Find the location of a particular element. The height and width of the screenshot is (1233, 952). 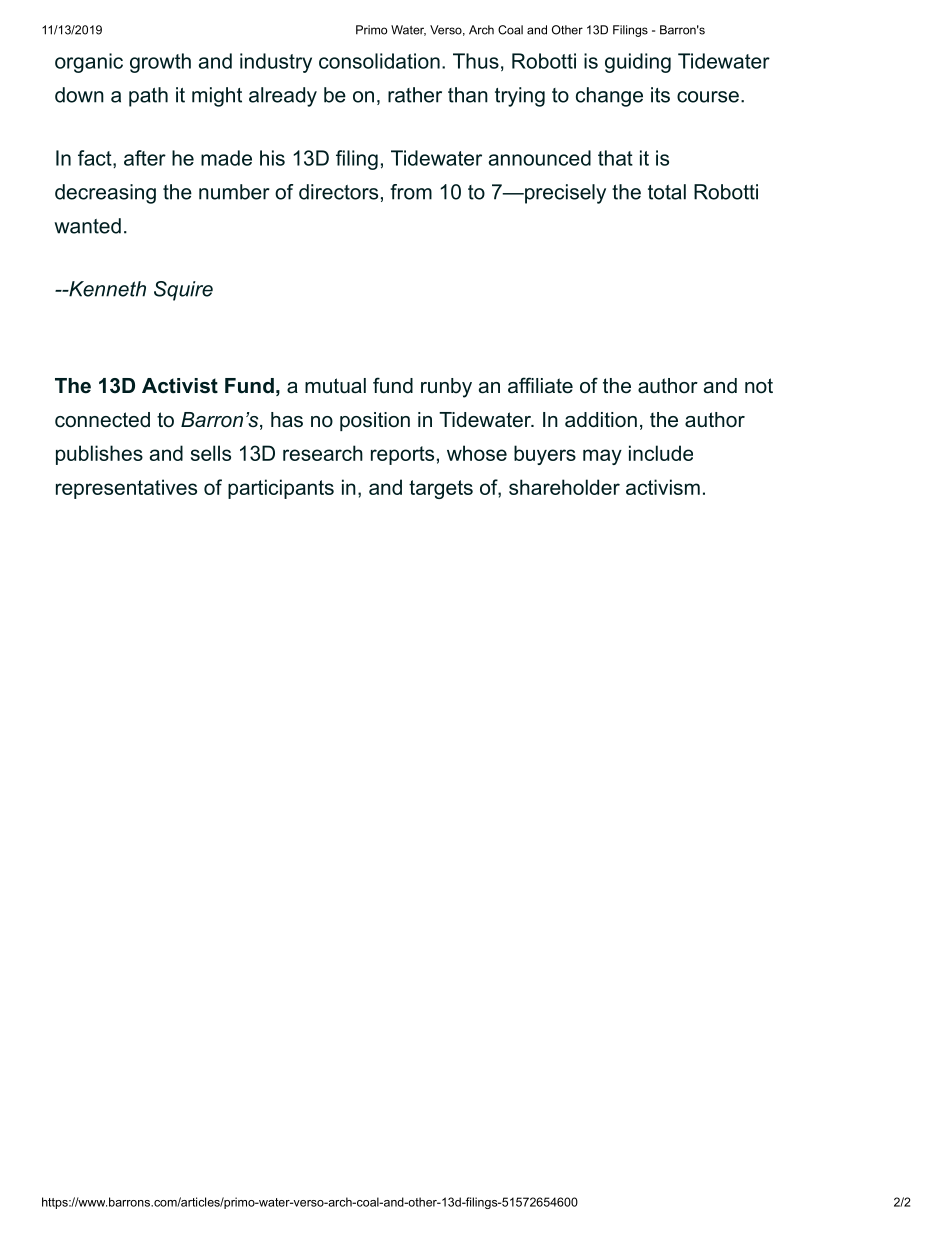

guiding is located at coordinates (638, 63).
